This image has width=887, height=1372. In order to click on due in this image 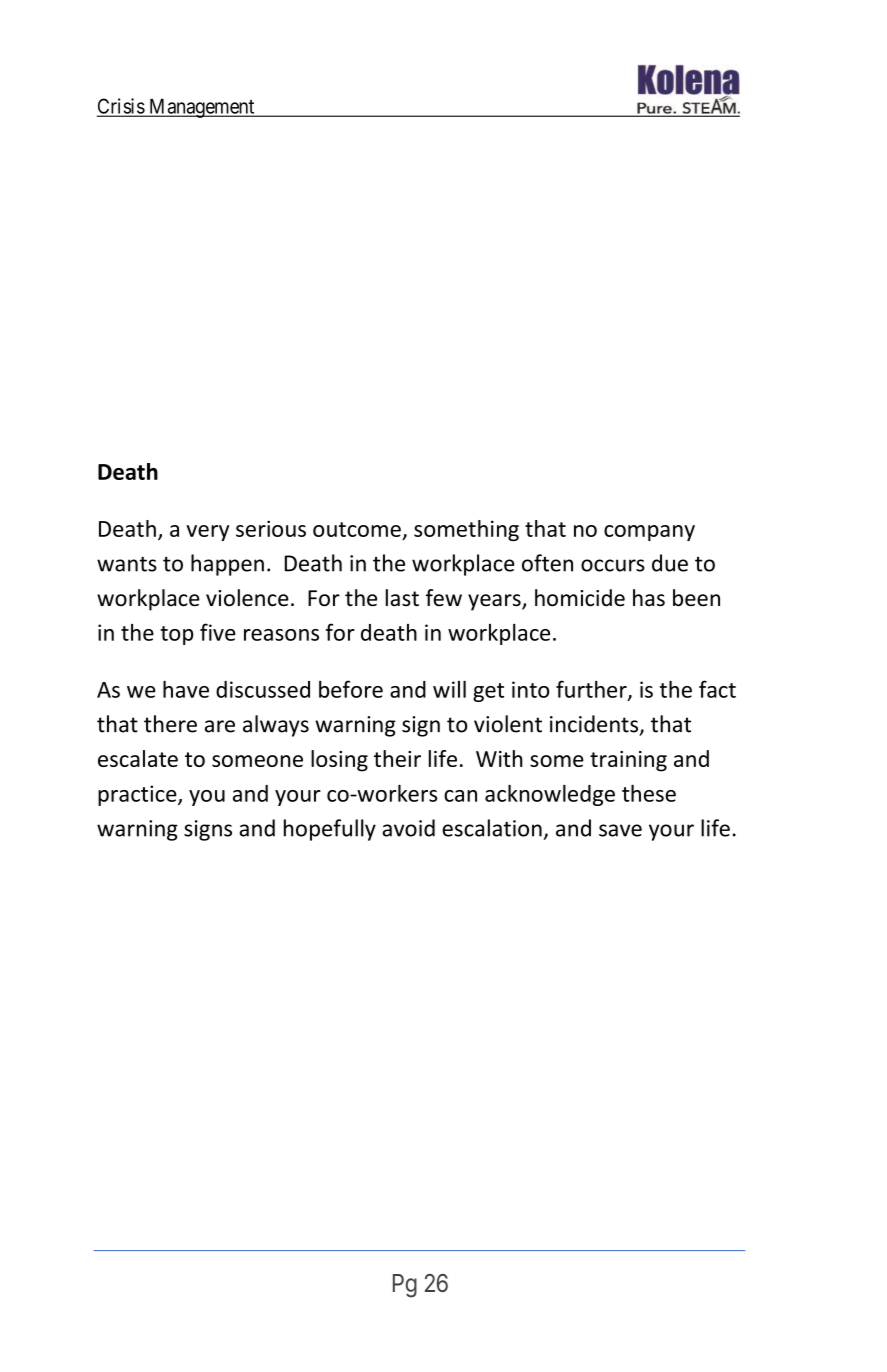, I will do `click(670, 563)`.
